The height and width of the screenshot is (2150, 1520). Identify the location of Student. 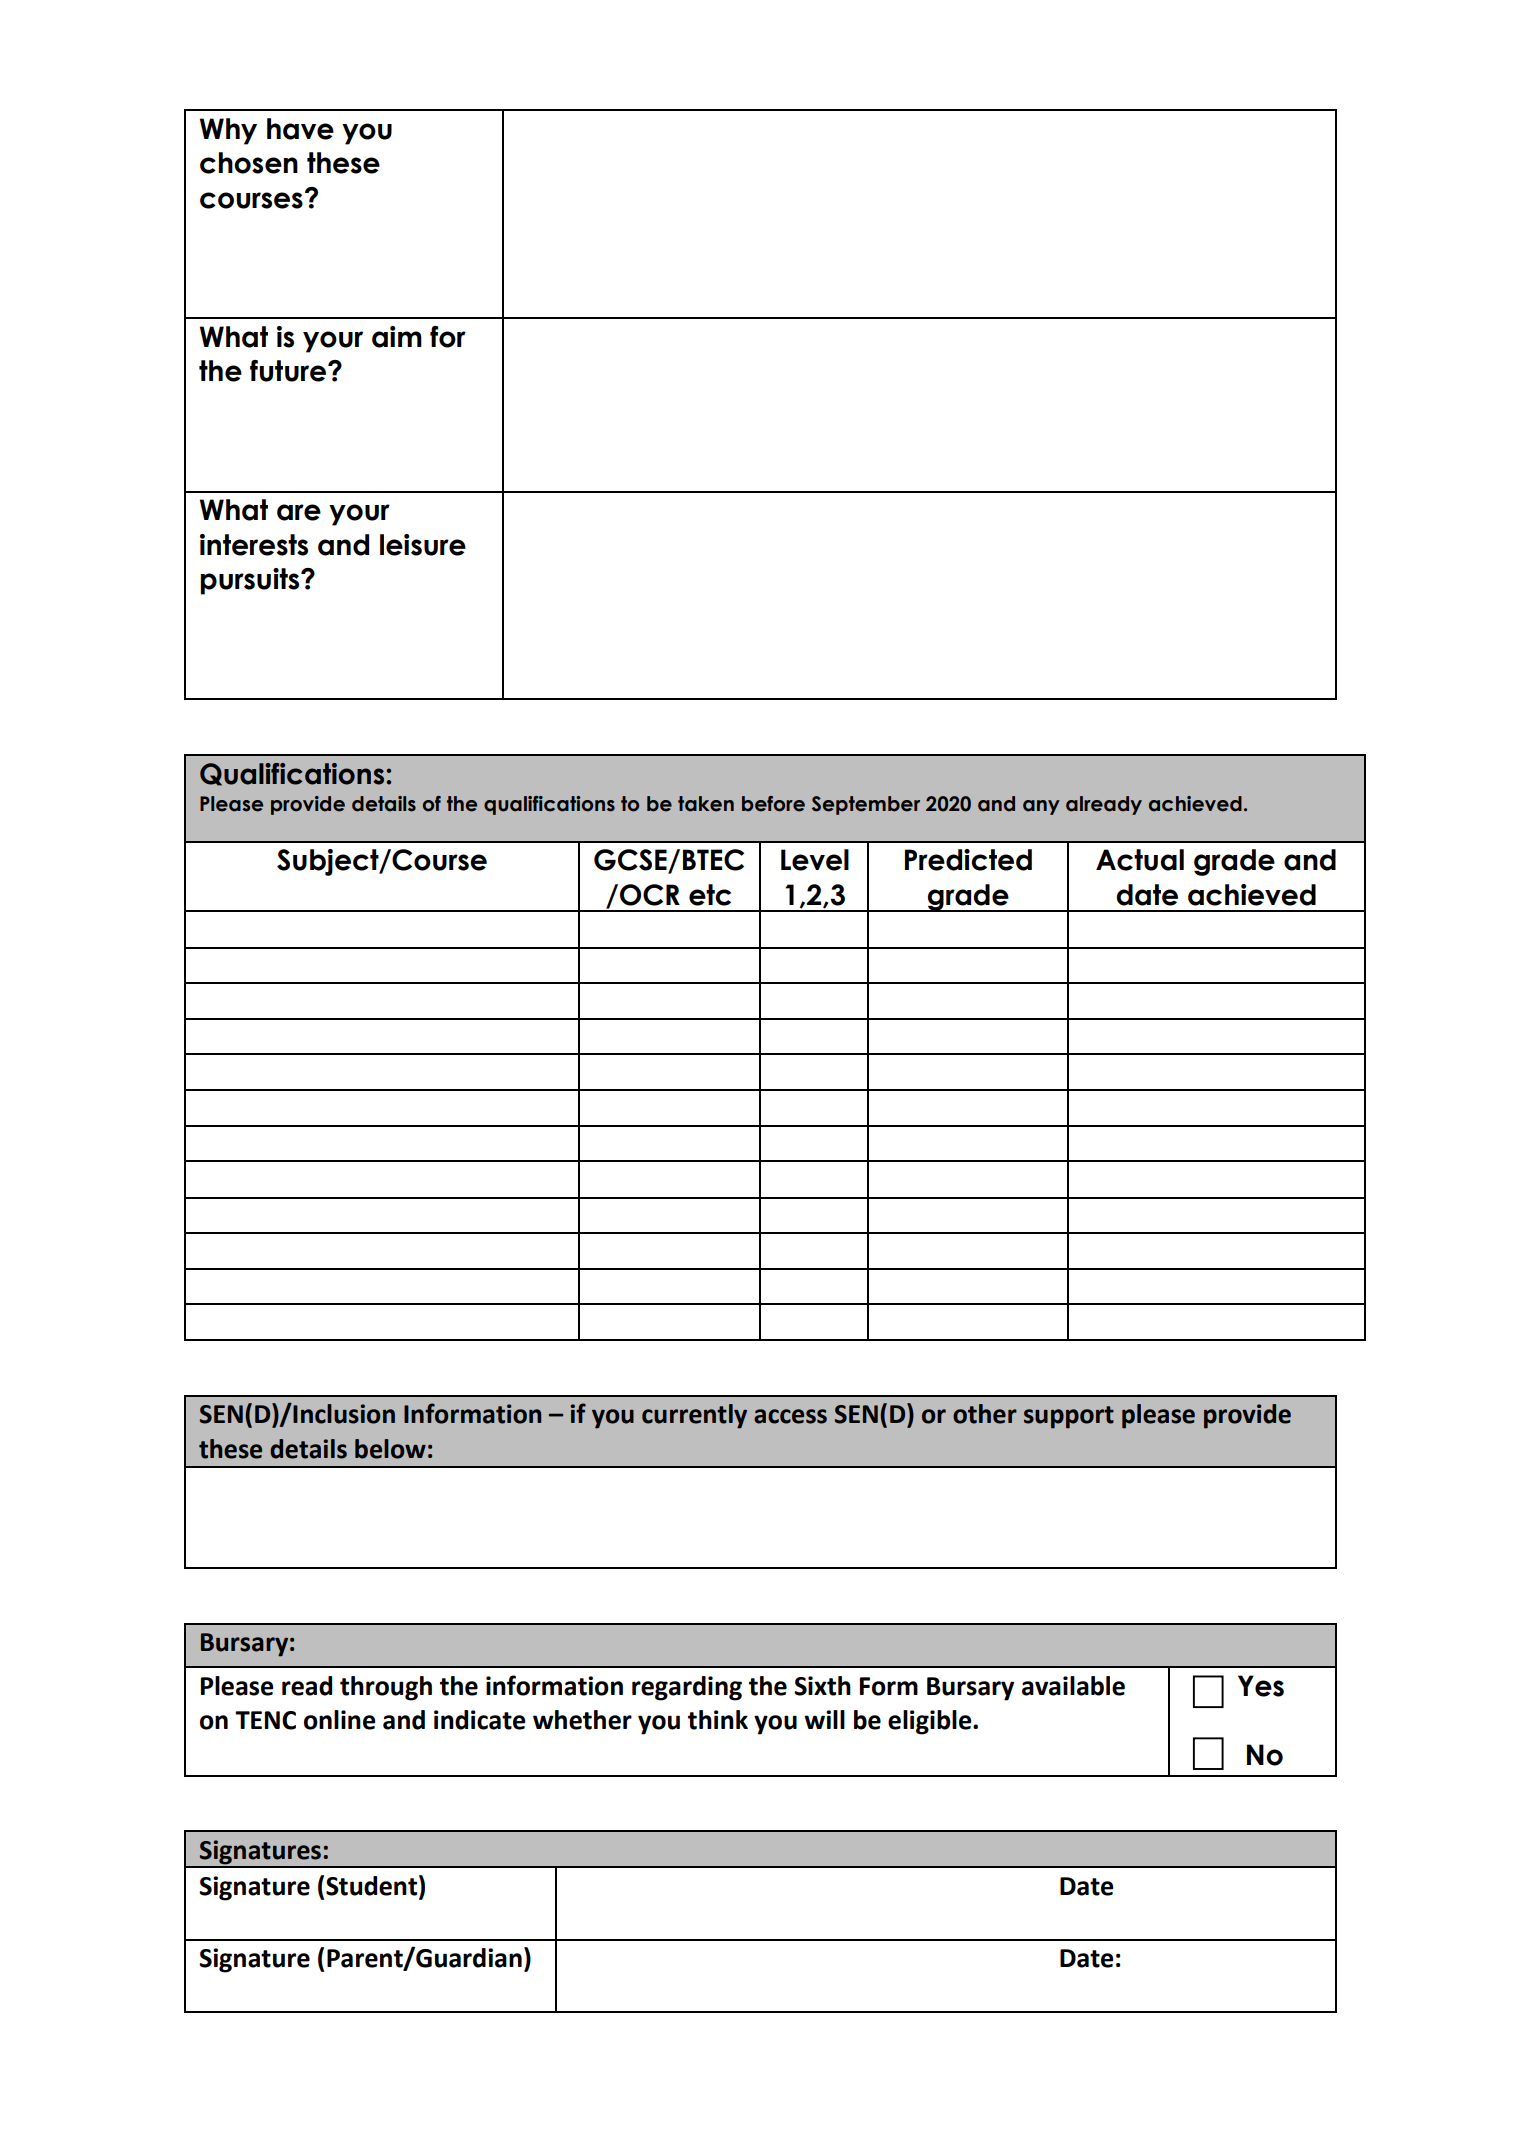
(373, 1885).
